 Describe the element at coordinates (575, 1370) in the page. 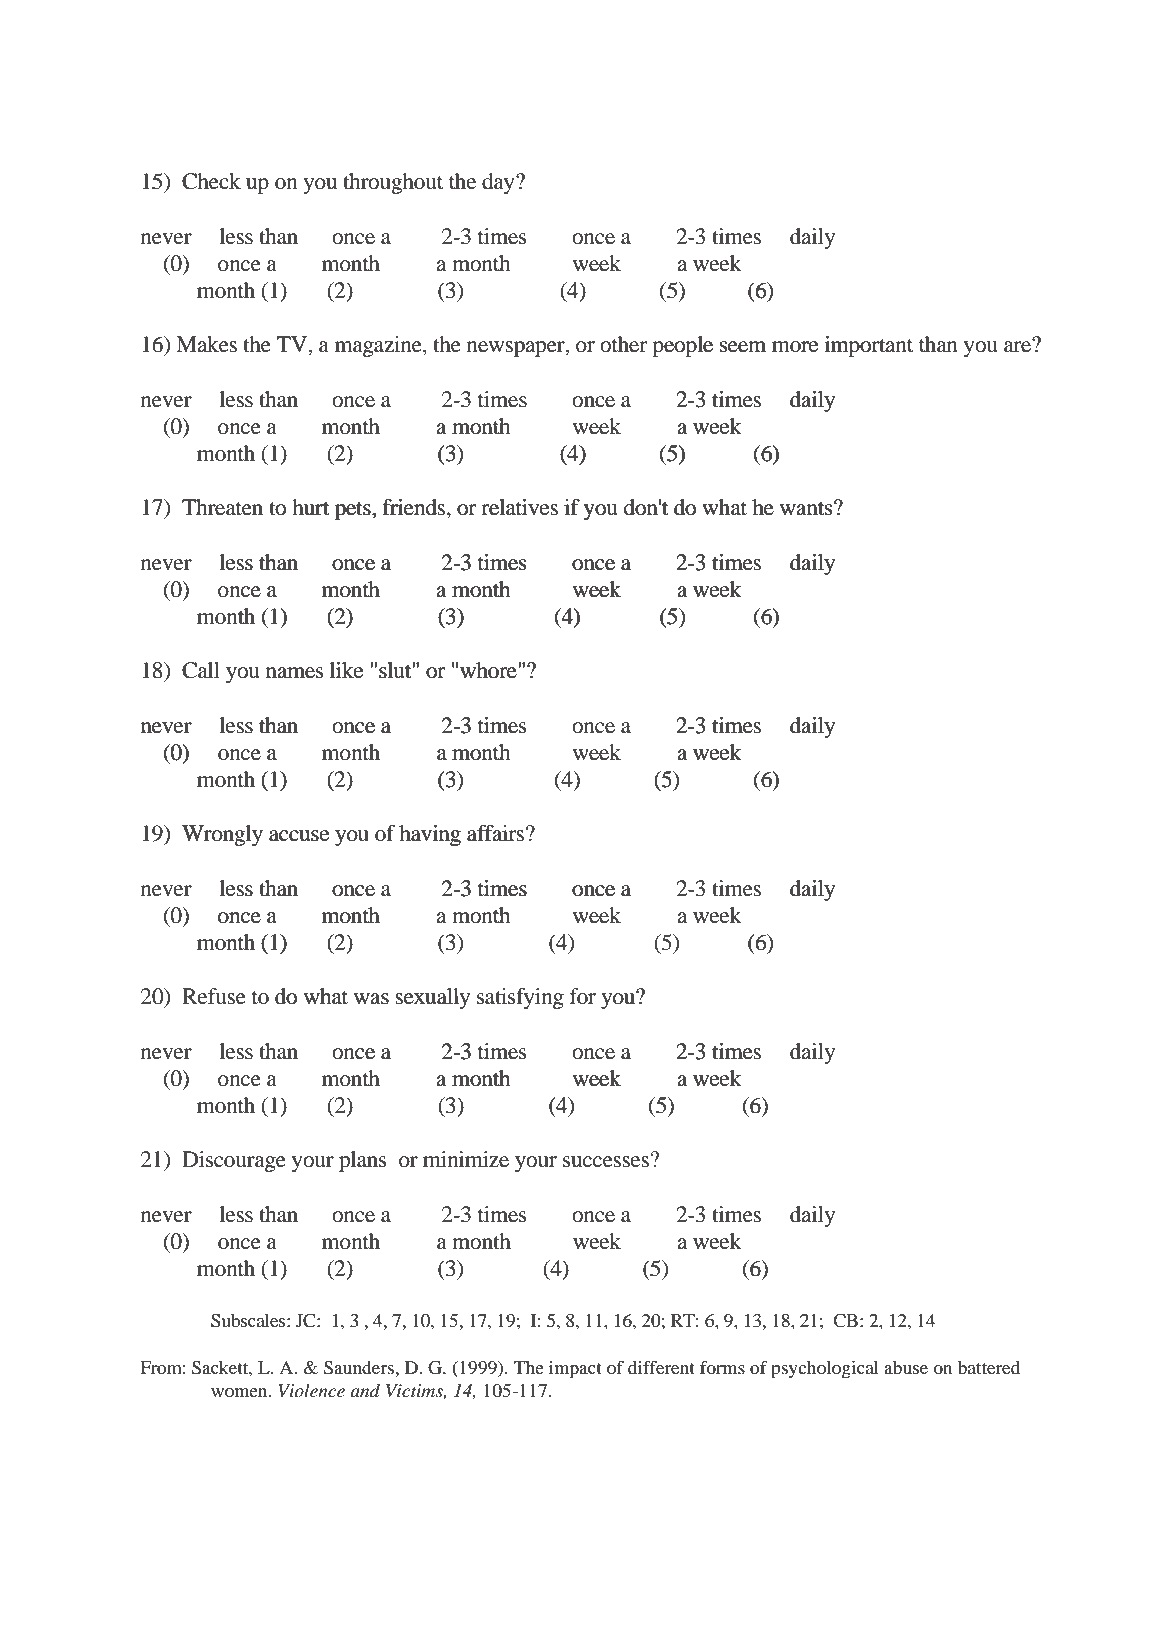

I see `impact` at that location.
